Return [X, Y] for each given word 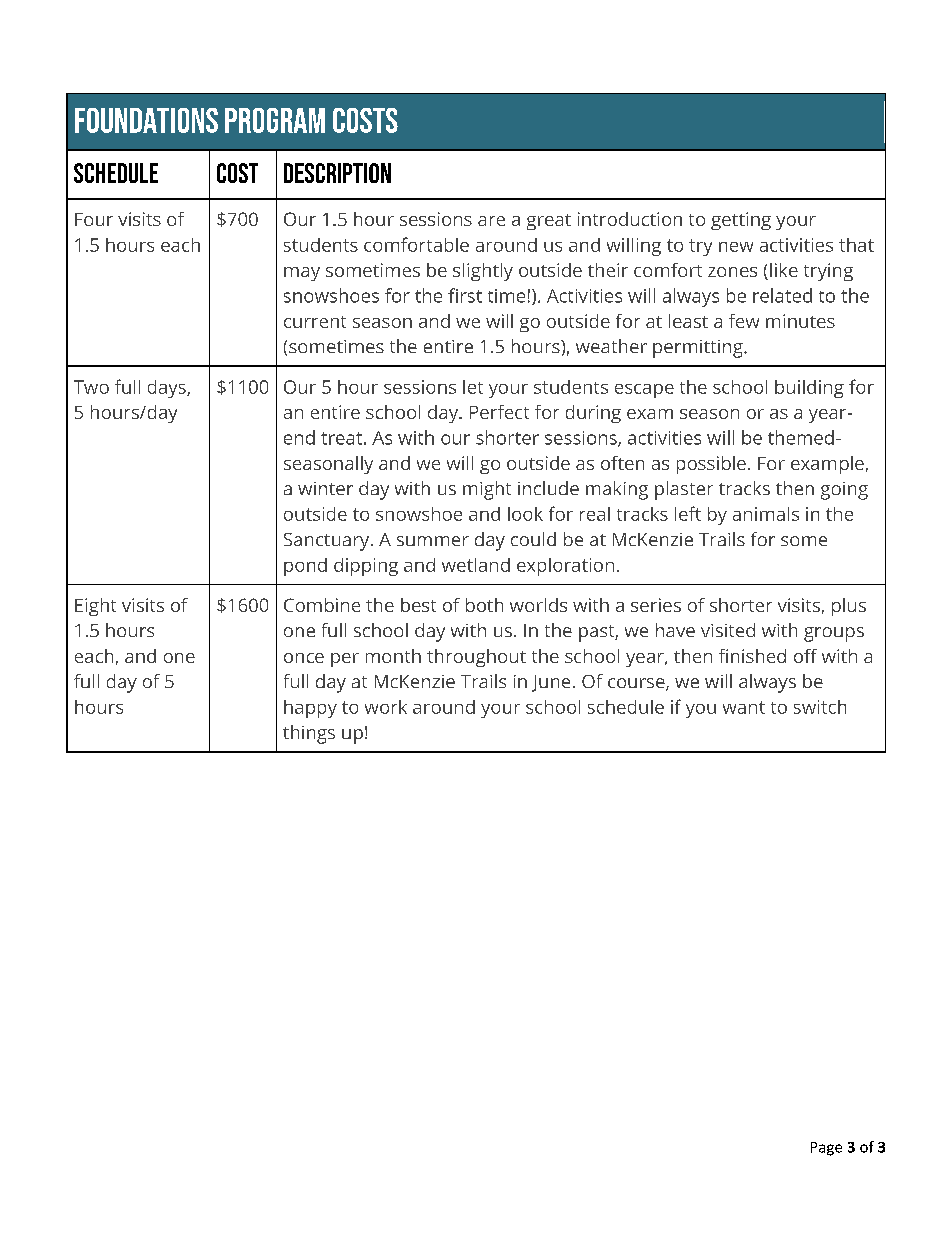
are [491, 221]
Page [826, 1149]
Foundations [146, 120]
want [744, 707]
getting [741, 221]
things [309, 734]
